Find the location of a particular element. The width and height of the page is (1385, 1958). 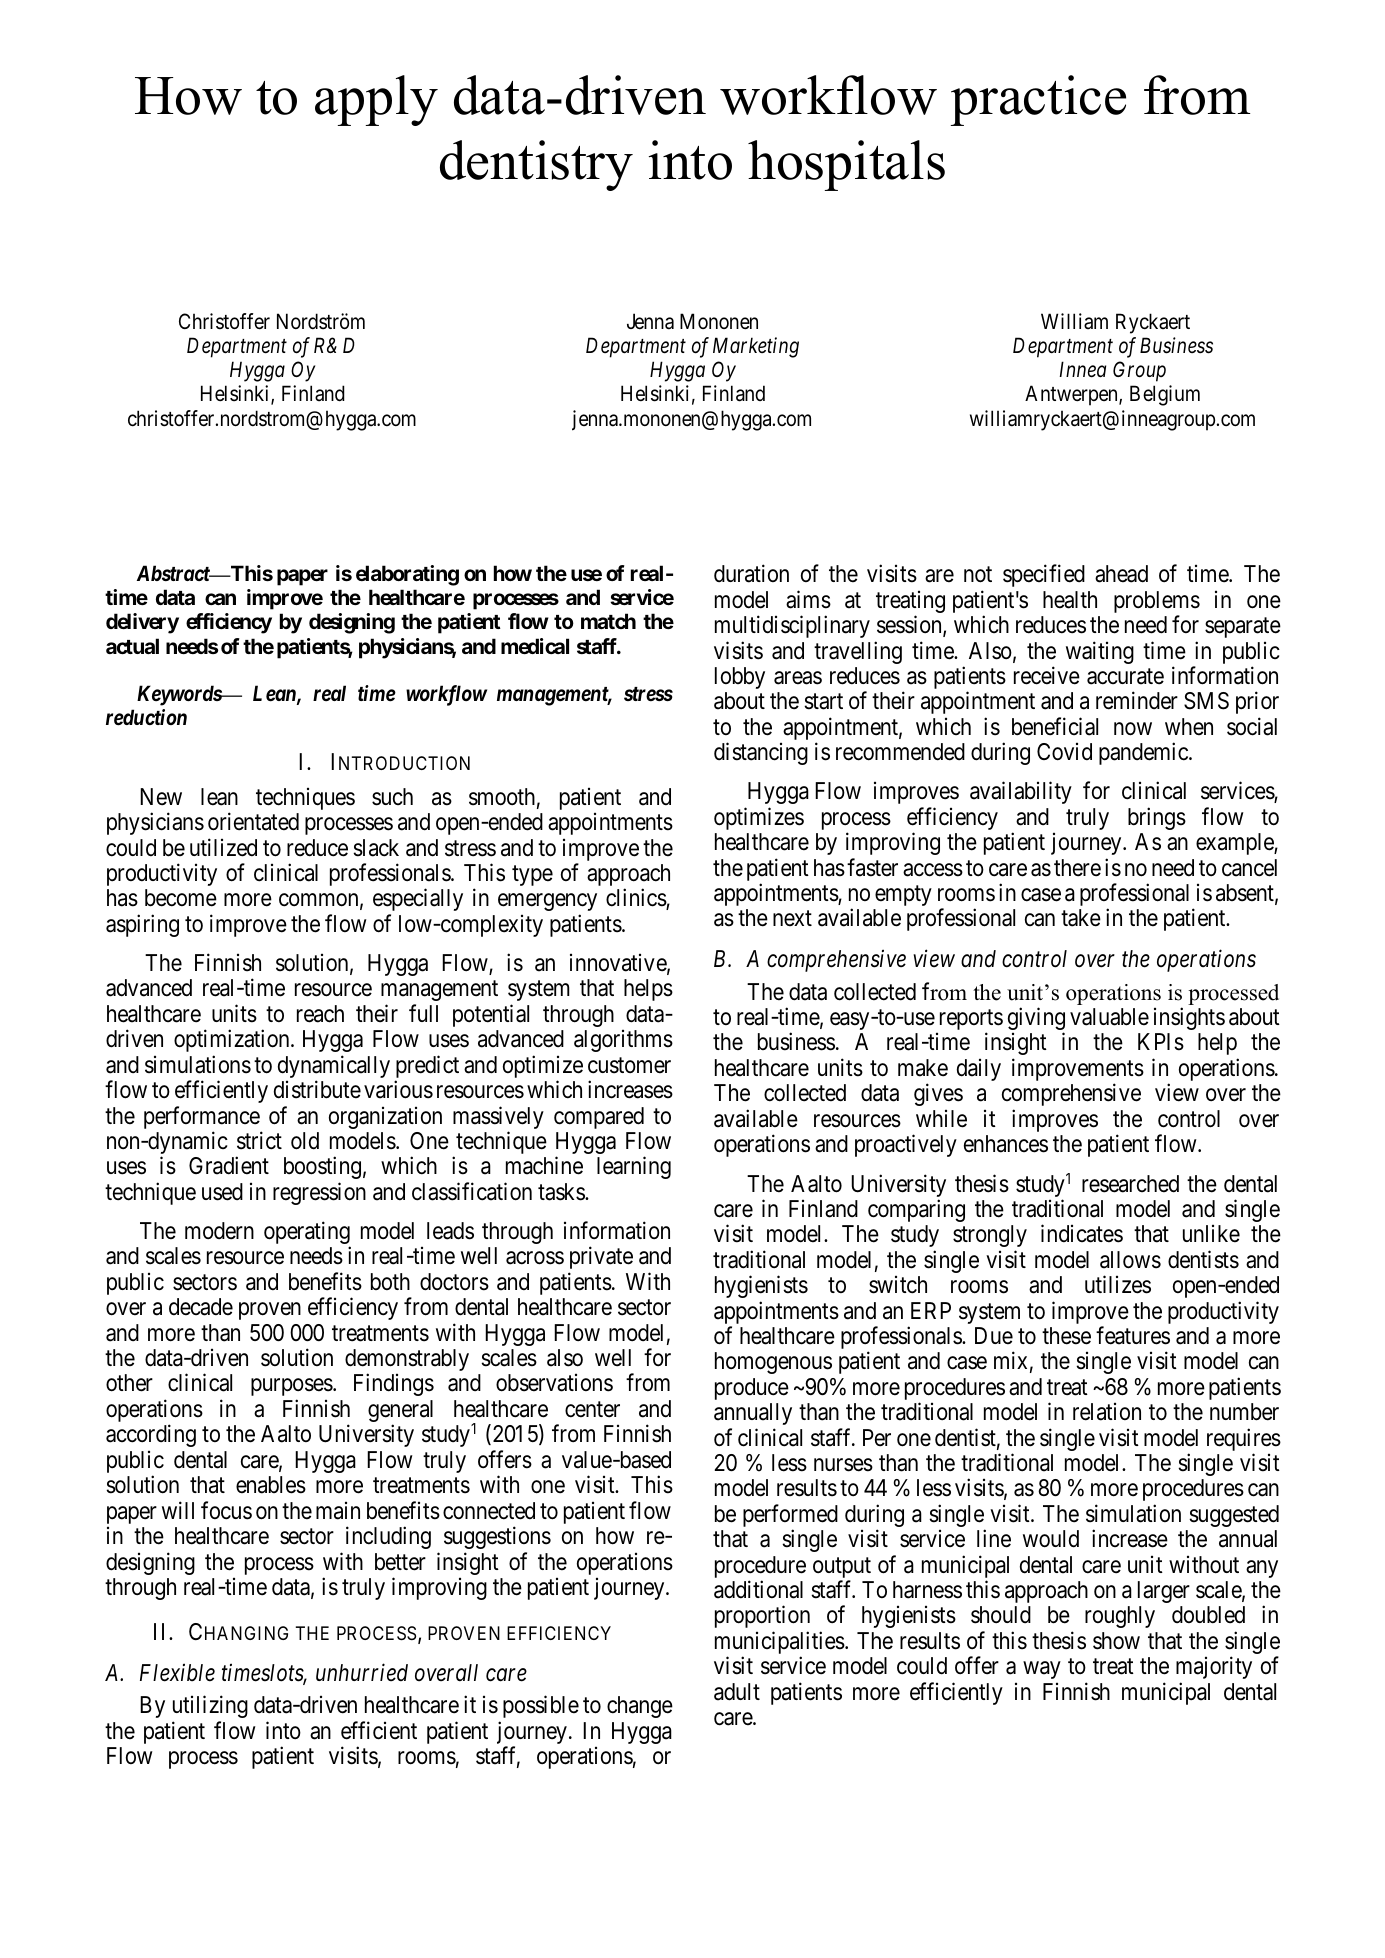

become is located at coordinates (181, 898).
